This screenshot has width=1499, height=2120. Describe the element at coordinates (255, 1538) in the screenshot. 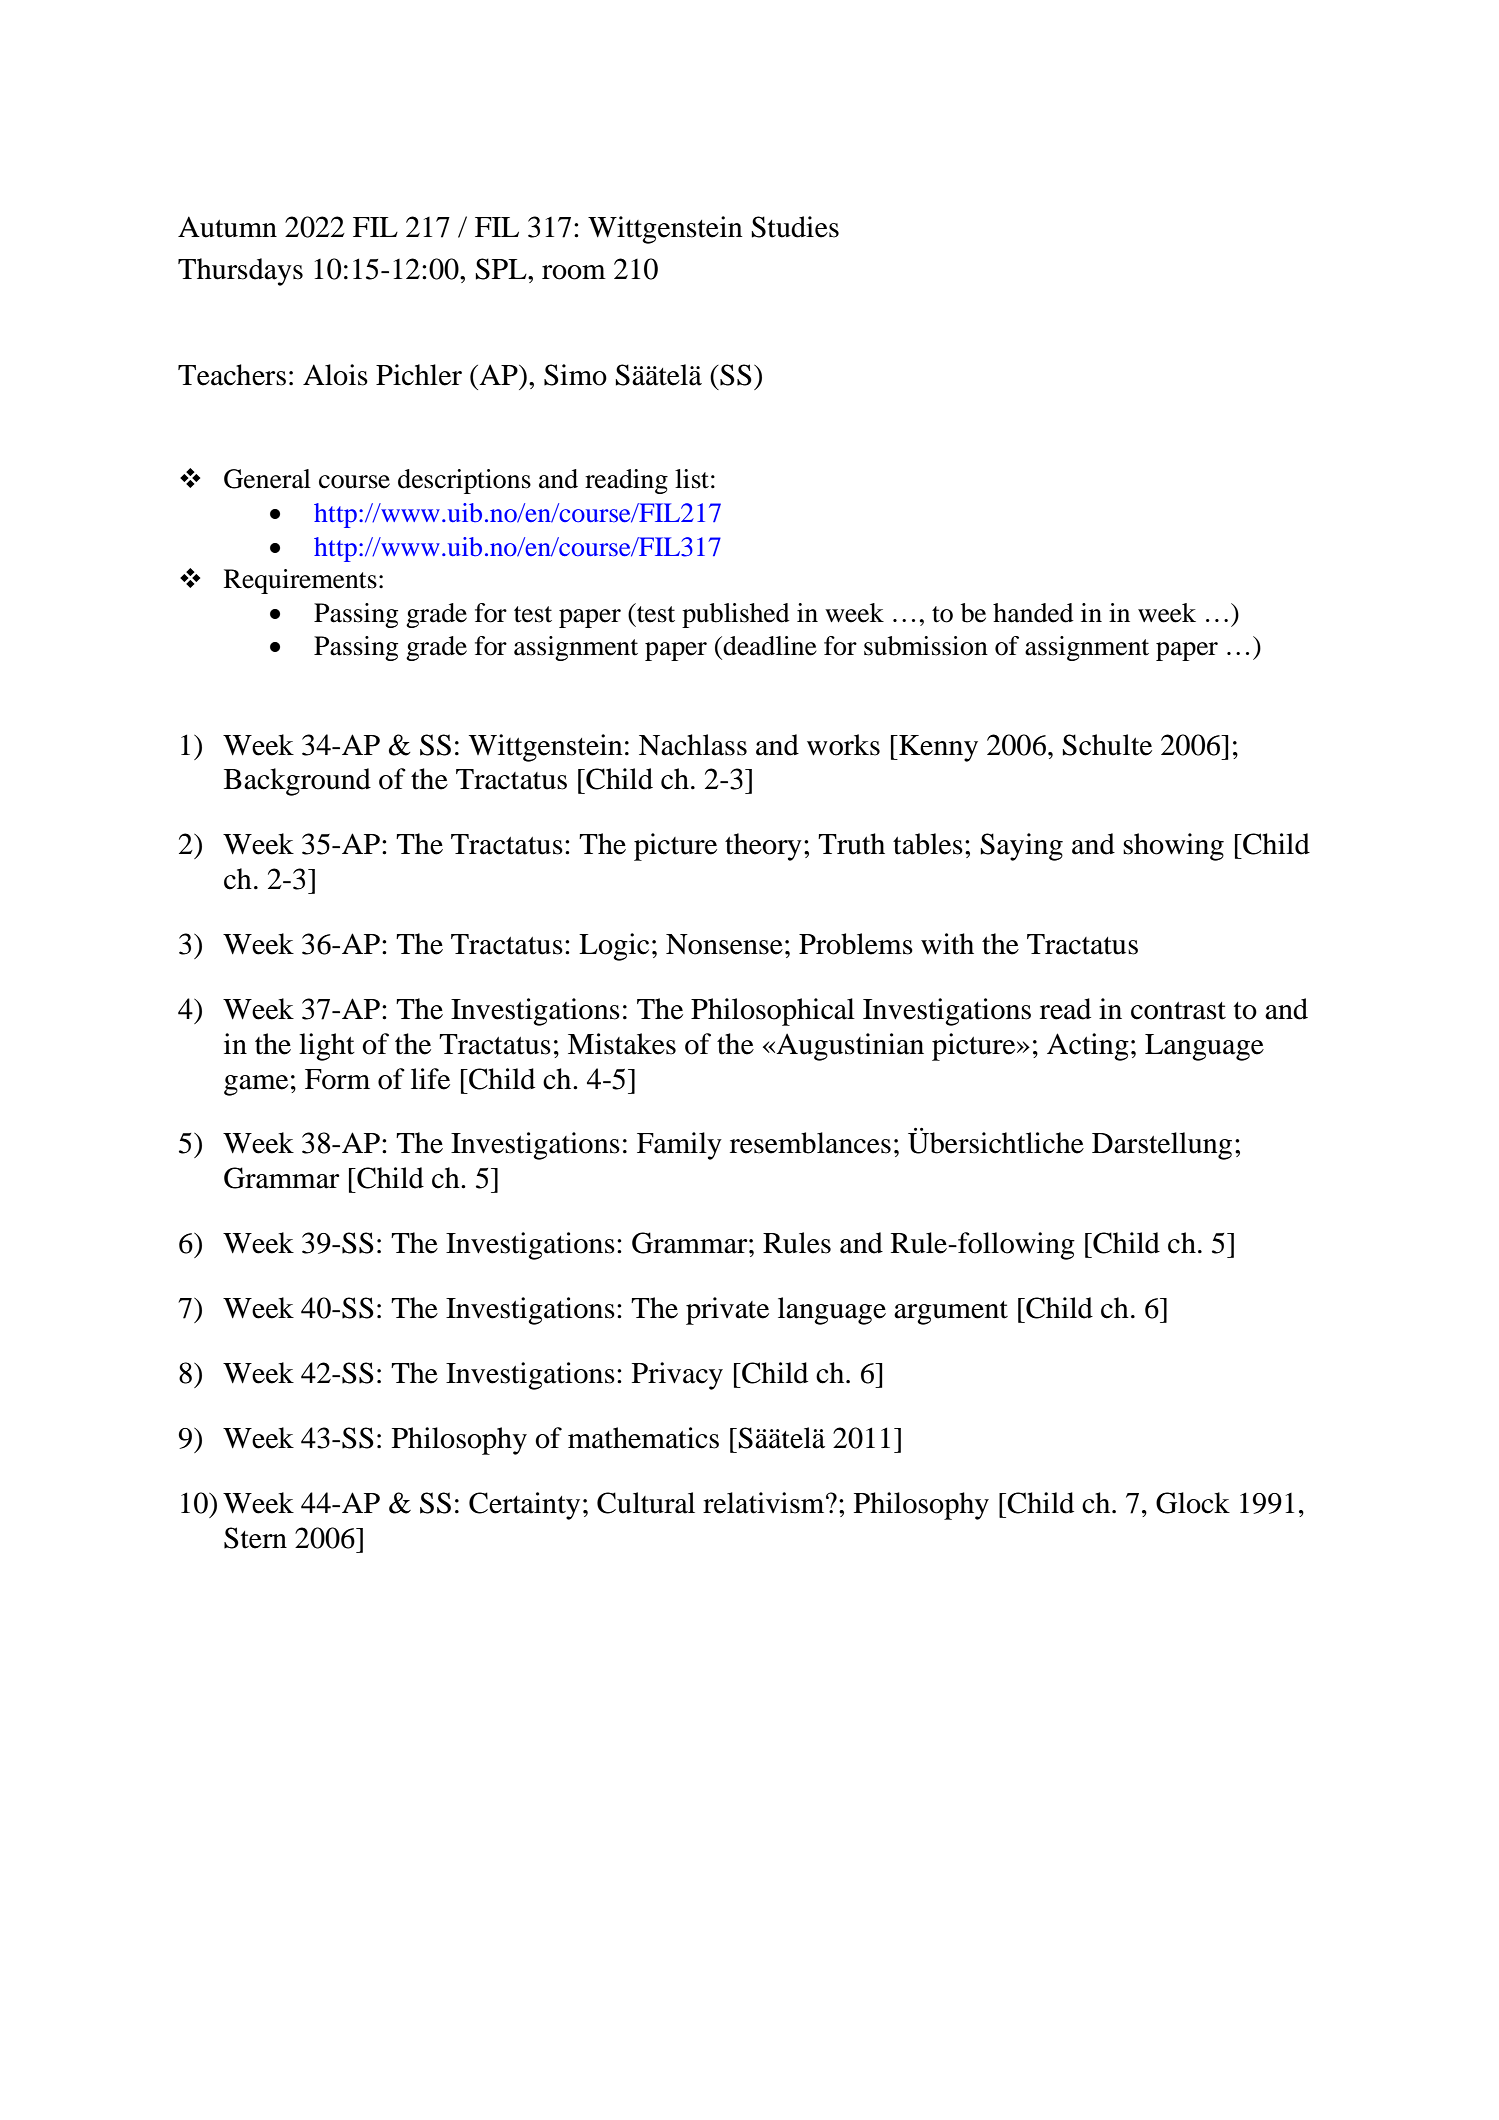

I see `Stern` at that location.
